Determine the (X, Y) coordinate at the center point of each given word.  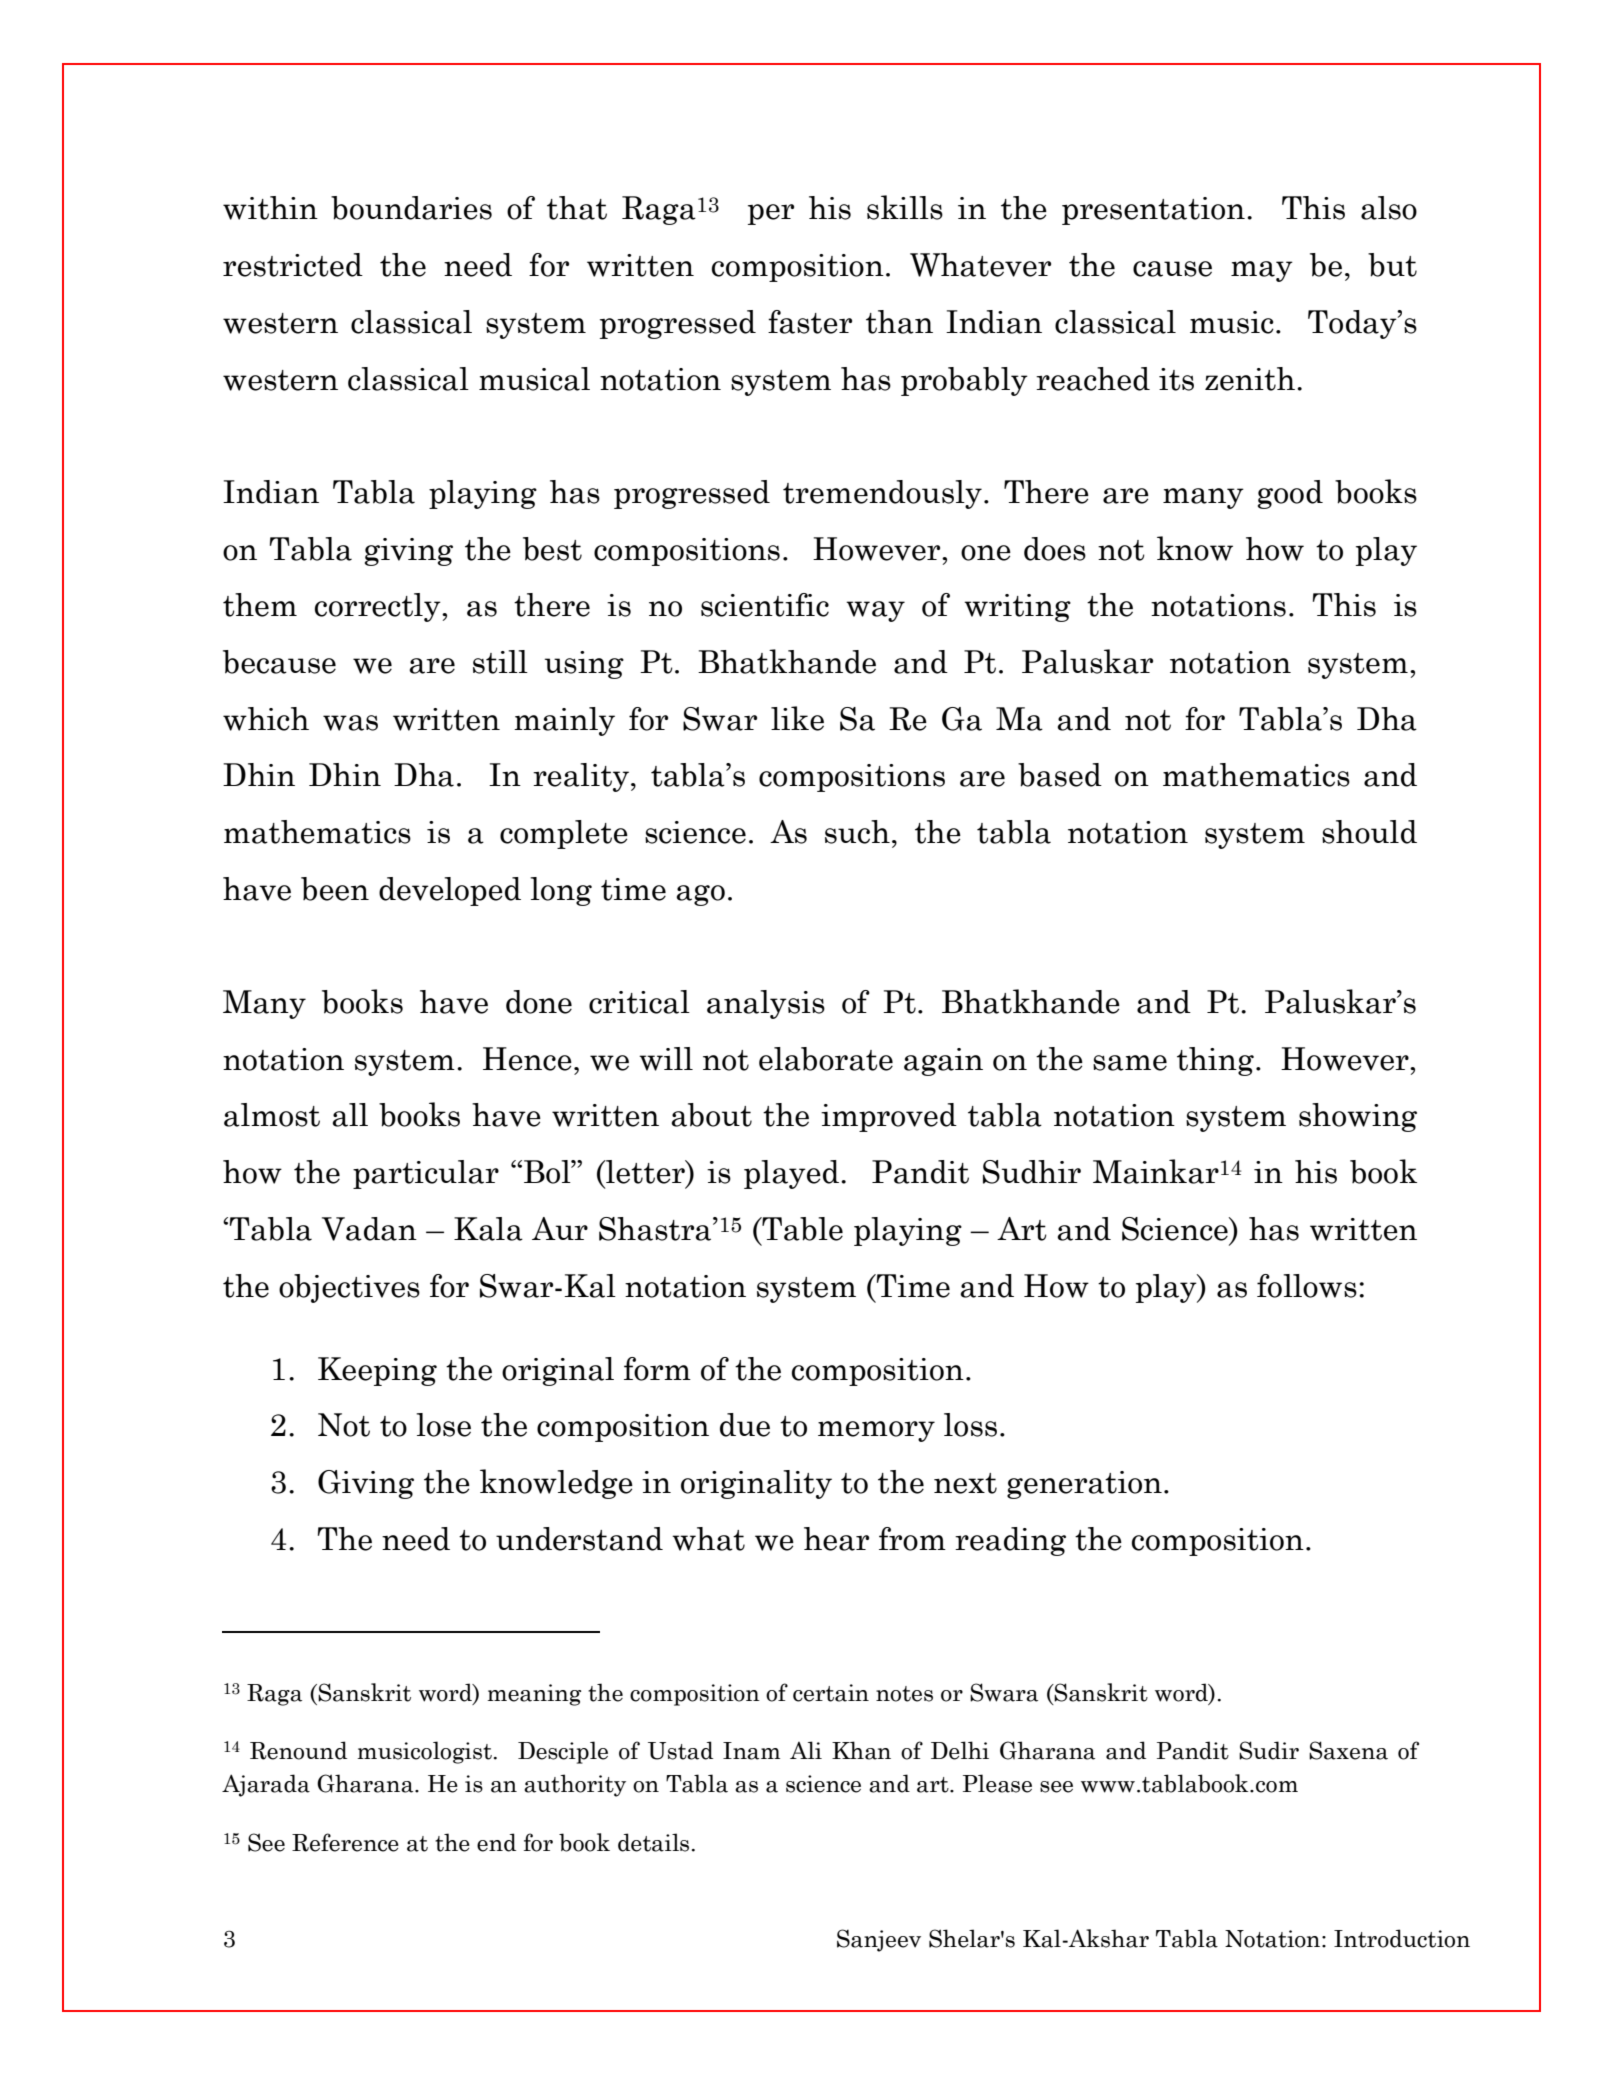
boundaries (411, 208)
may (1262, 271)
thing (1215, 1061)
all (350, 1115)
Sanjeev (879, 1940)
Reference (345, 1842)
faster (810, 322)
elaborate (826, 1059)
